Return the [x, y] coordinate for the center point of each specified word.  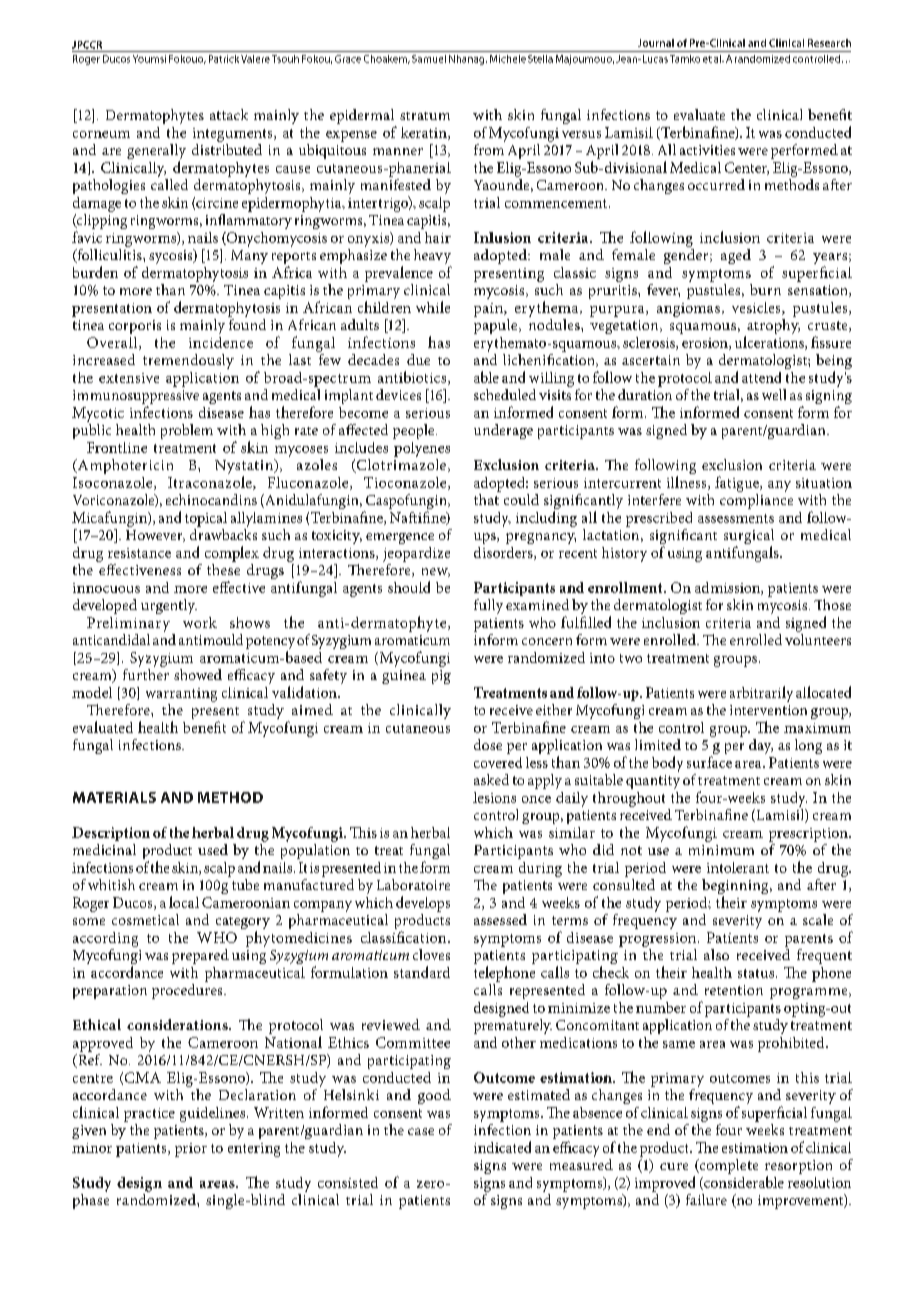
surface [709, 762]
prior [191, 1150]
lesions [494, 797]
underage [503, 431]
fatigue [738, 484]
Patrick [224, 59]
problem [187, 431]
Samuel [429, 59]
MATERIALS [114, 797]
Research [829, 43]
